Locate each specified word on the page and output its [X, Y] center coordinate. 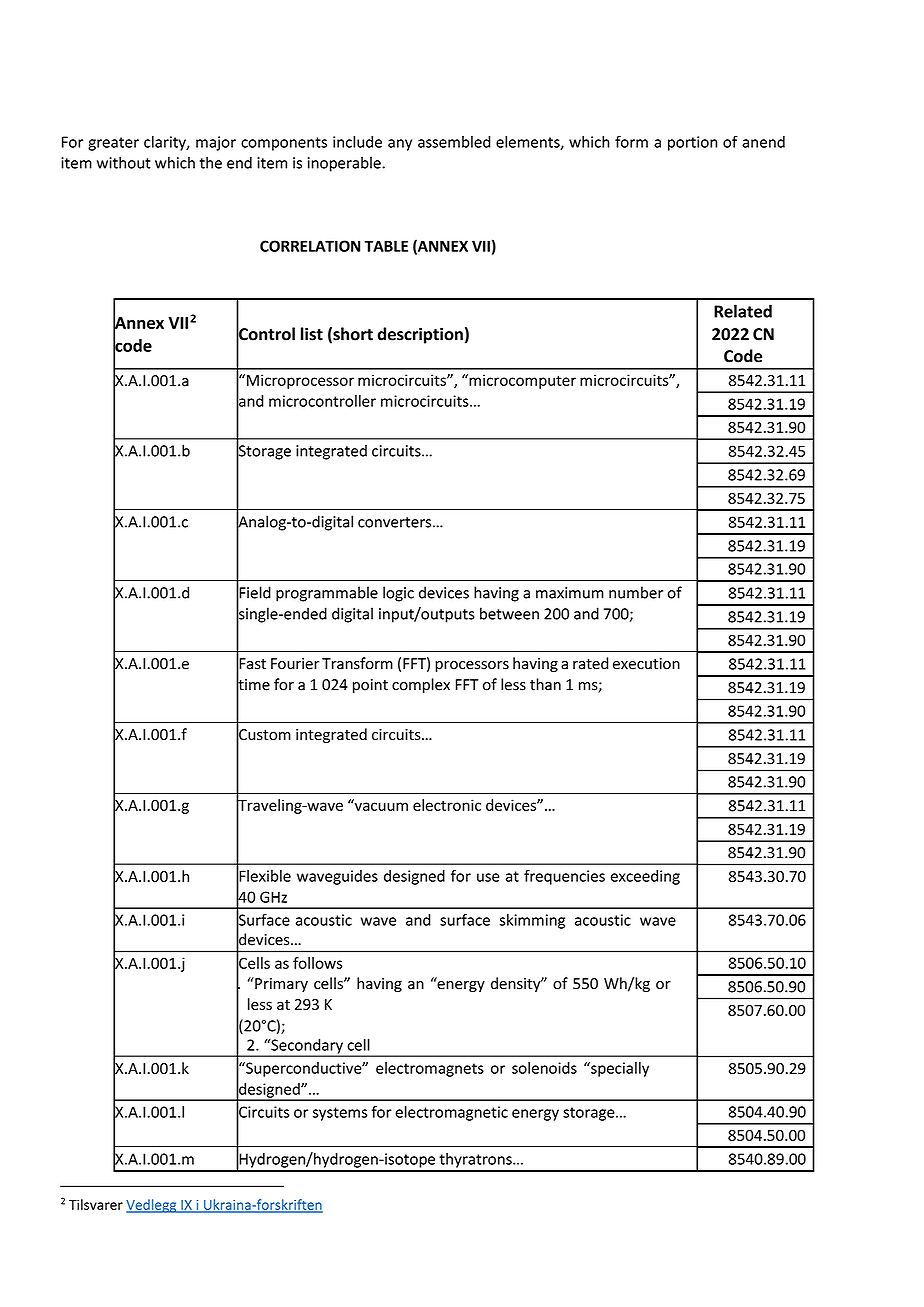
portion [692, 143]
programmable [327, 594]
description [420, 335]
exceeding [645, 877]
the [211, 162]
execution [646, 664]
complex [421, 685]
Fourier [295, 664]
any [400, 145]
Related [743, 311]
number [636, 592]
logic [398, 594]
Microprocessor [300, 381]
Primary [280, 984]
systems [340, 1114]
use [488, 877]
